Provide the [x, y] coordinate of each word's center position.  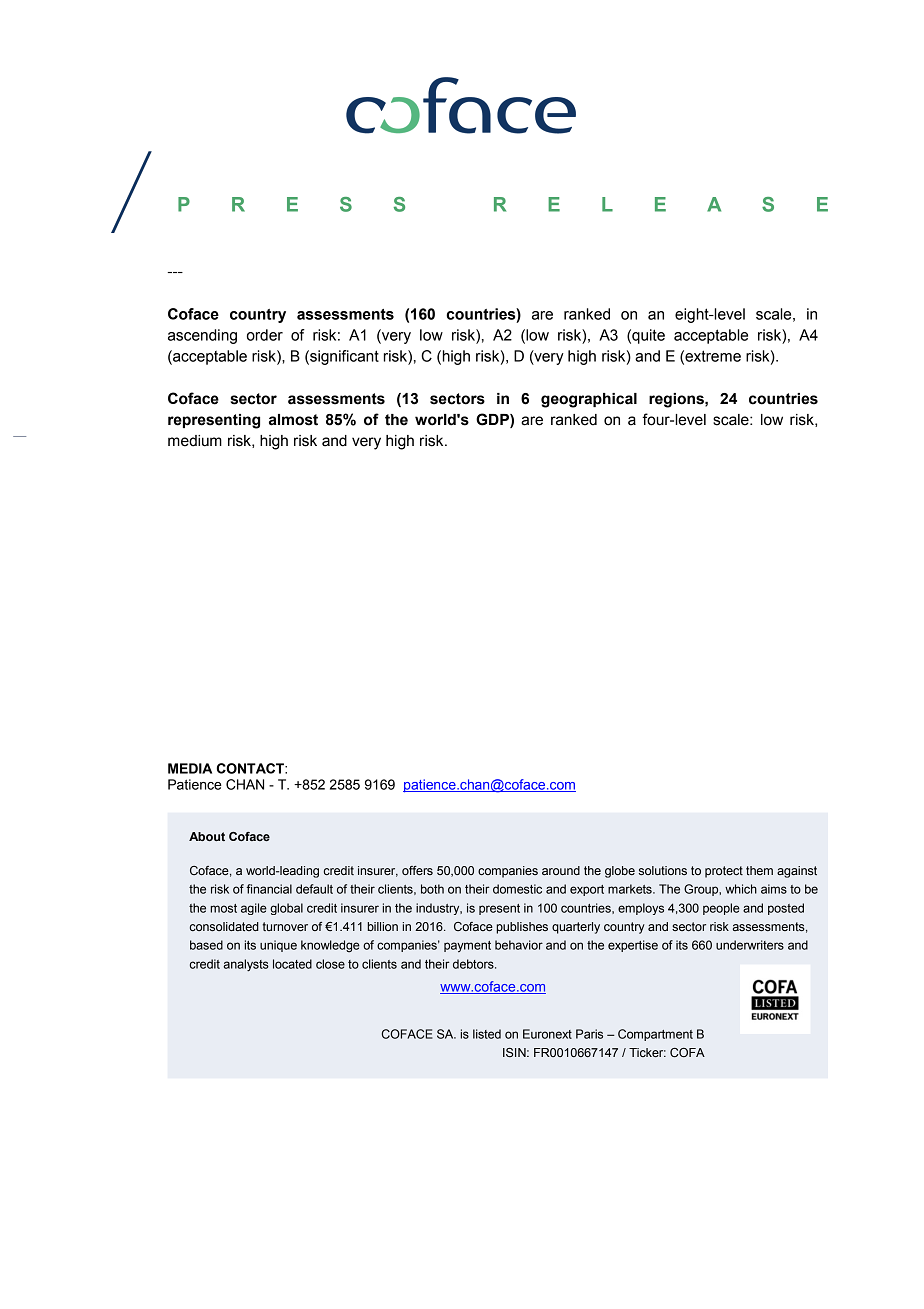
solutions [663, 870]
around [561, 870]
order [265, 335]
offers [417, 870]
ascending [202, 336]
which [741, 889]
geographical [589, 400]
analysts [246, 965]
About [207, 836]
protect [724, 872]
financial [269, 889]
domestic [517, 889]
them [759, 870]
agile [254, 909]
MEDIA [190, 768]
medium [195, 441]
